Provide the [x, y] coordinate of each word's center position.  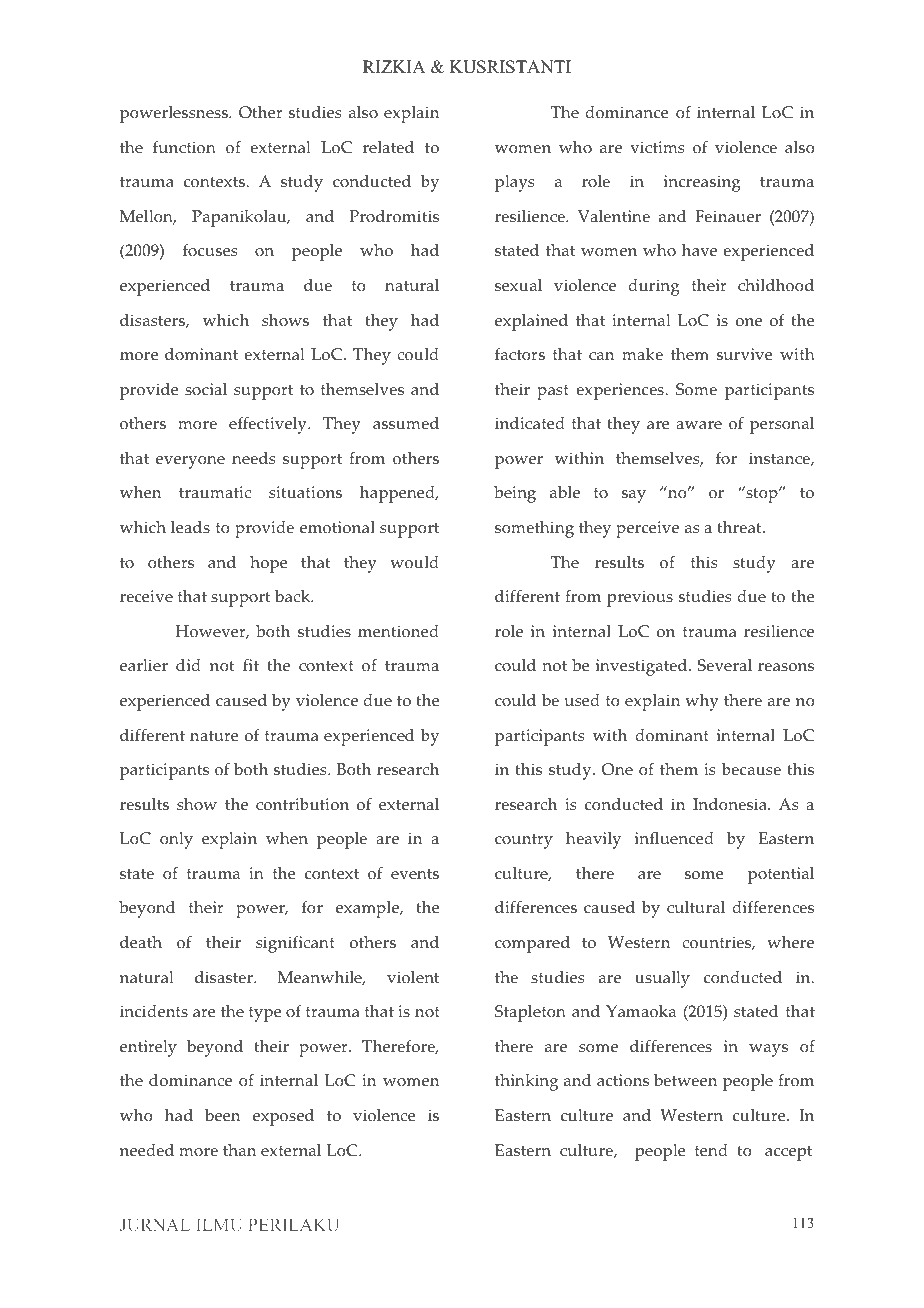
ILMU [219, 1225]
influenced [674, 838]
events [415, 874]
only [176, 840]
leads [190, 527]
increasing [702, 183]
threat [740, 527]
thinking [526, 1082]
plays [515, 183]
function [184, 147]
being [515, 494]
